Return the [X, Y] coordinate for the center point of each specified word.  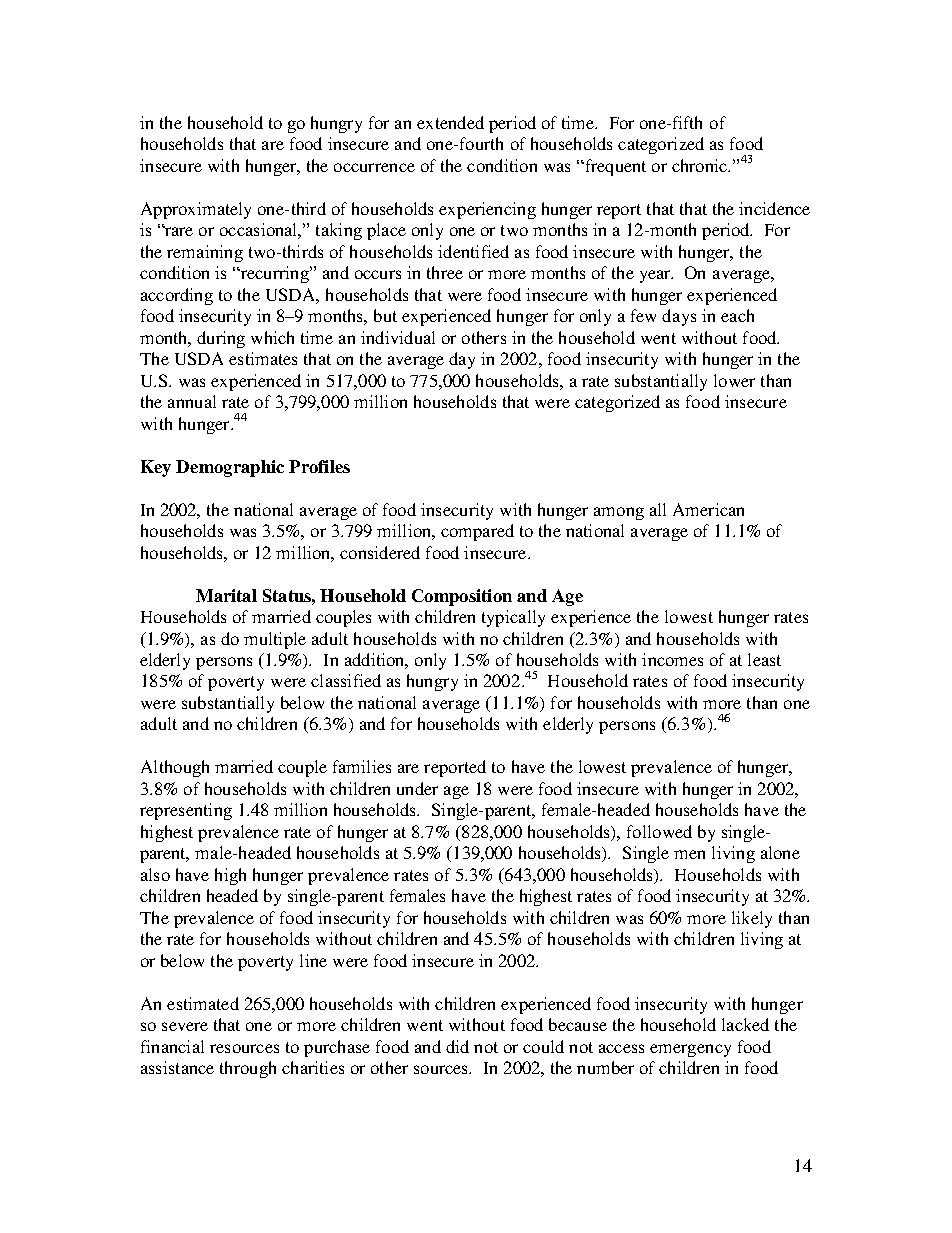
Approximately [196, 210]
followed [659, 831]
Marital [226, 595]
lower [734, 380]
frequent [614, 167]
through [248, 1069]
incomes [672, 659]
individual [398, 337]
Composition [462, 597]
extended [450, 122]
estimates [263, 358]
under [417, 788]
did [457, 1046]
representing [186, 811]
